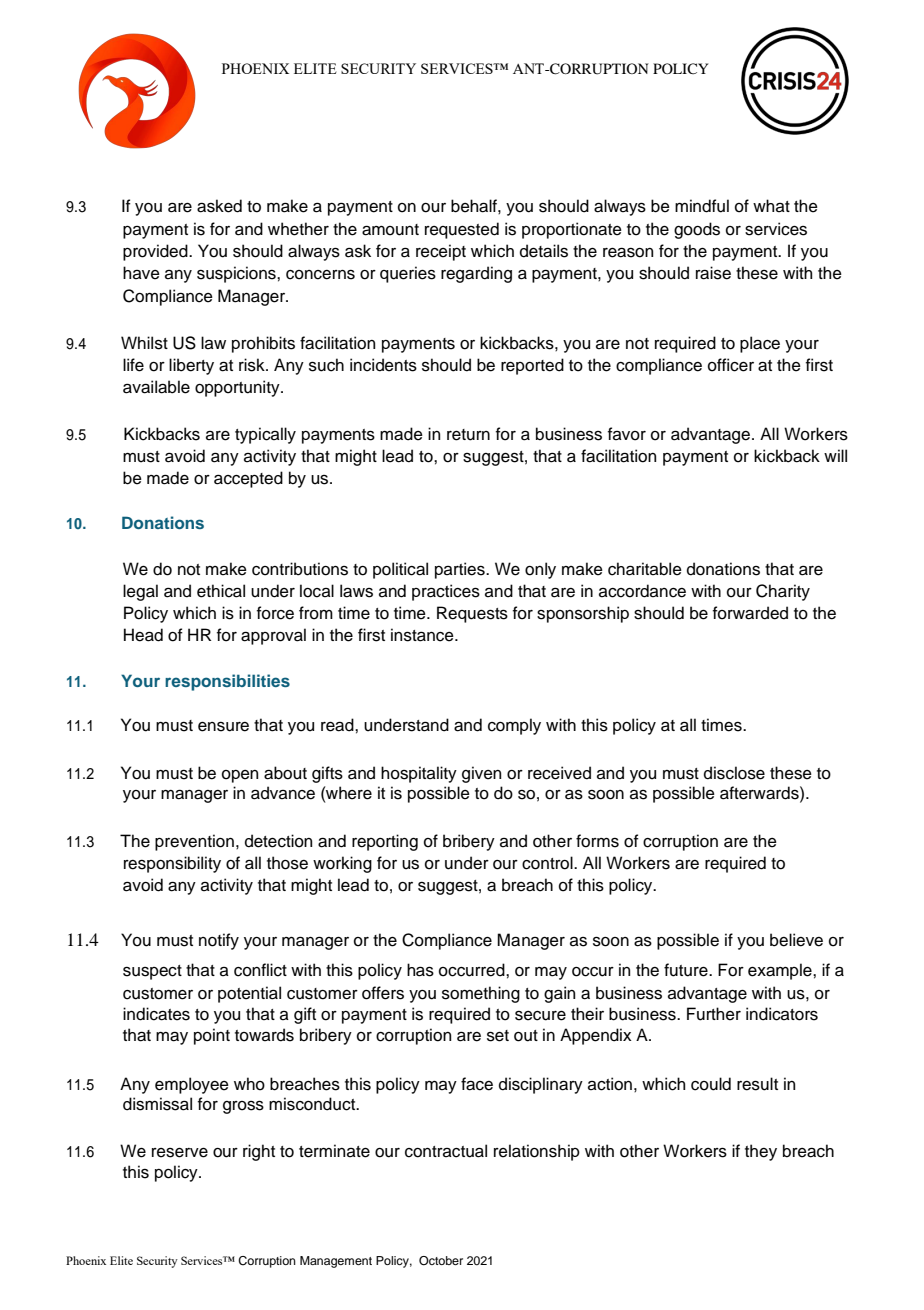  What do you see at coordinates (771, 206) in the screenshot?
I see `what` at bounding box center [771, 206].
